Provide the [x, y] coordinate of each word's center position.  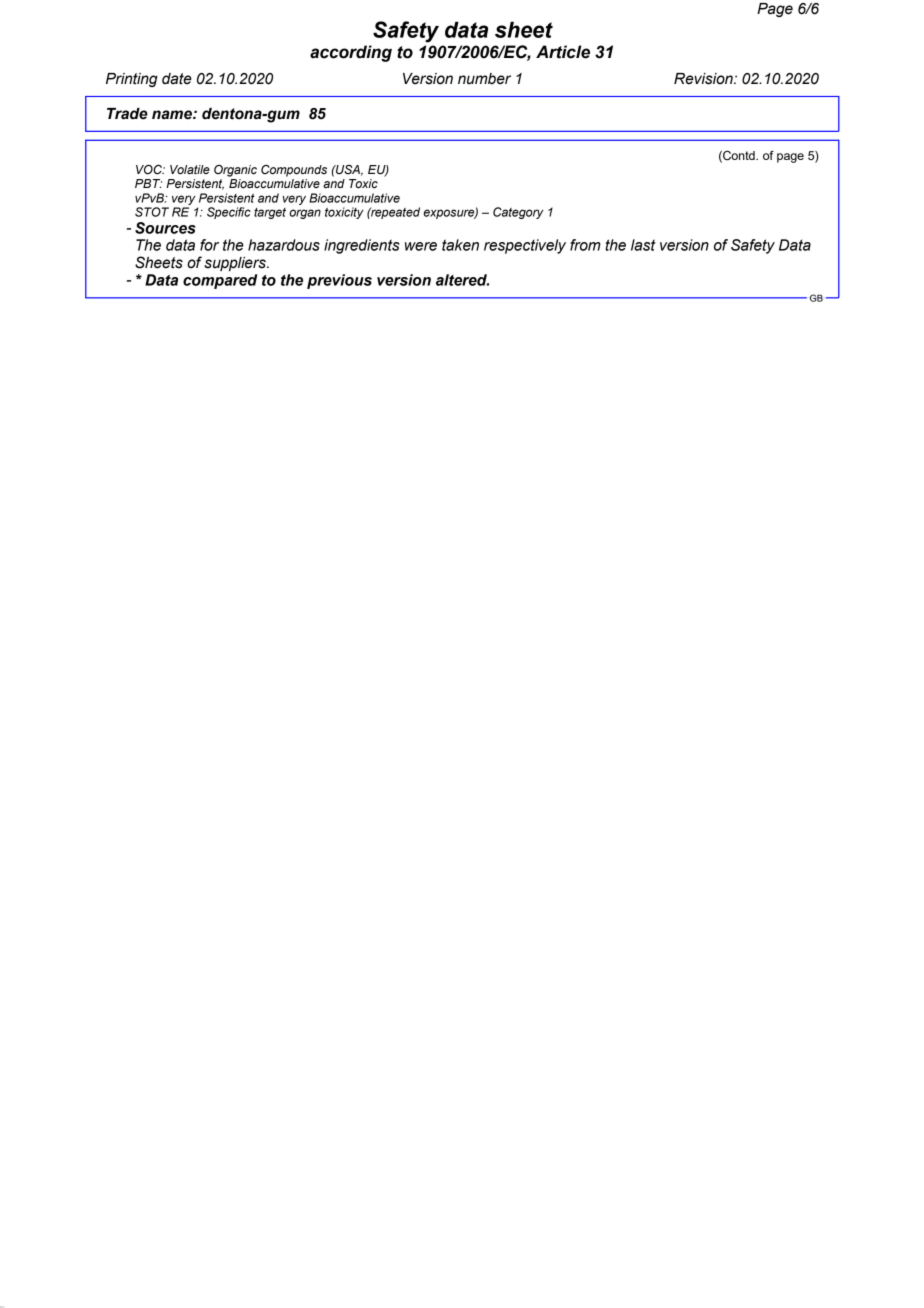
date [177, 79]
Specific [229, 213]
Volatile [190, 169]
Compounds [294, 171]
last [643, 245]
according [351, 53]
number [484, 79]
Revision [704, 79]
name [173, 115]
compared [220, 281]
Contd [739, 156]
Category [518, 213]
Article [563, 52]
